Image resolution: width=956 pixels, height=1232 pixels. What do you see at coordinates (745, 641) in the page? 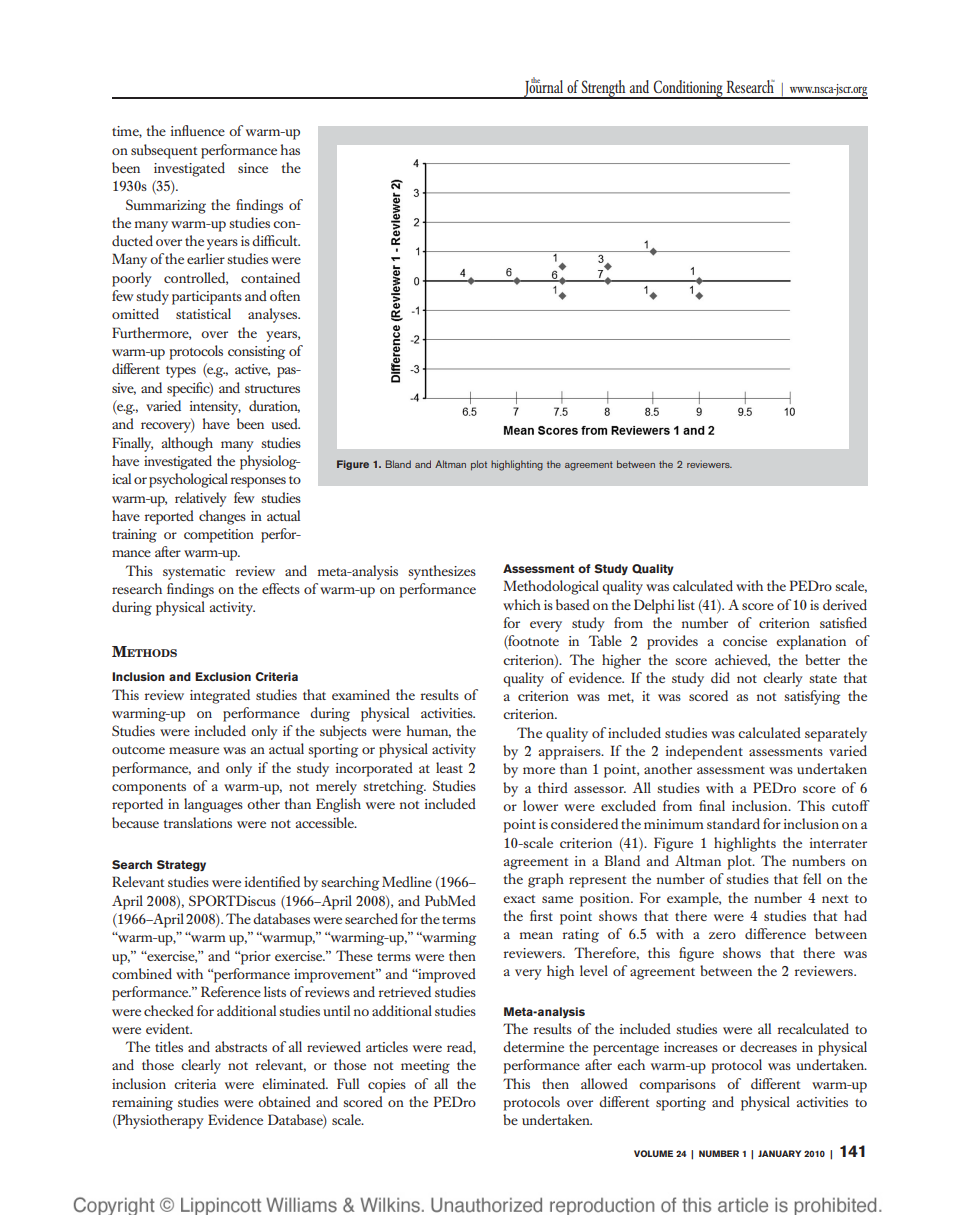
I see `concise` at bounding box center [745, 641].
